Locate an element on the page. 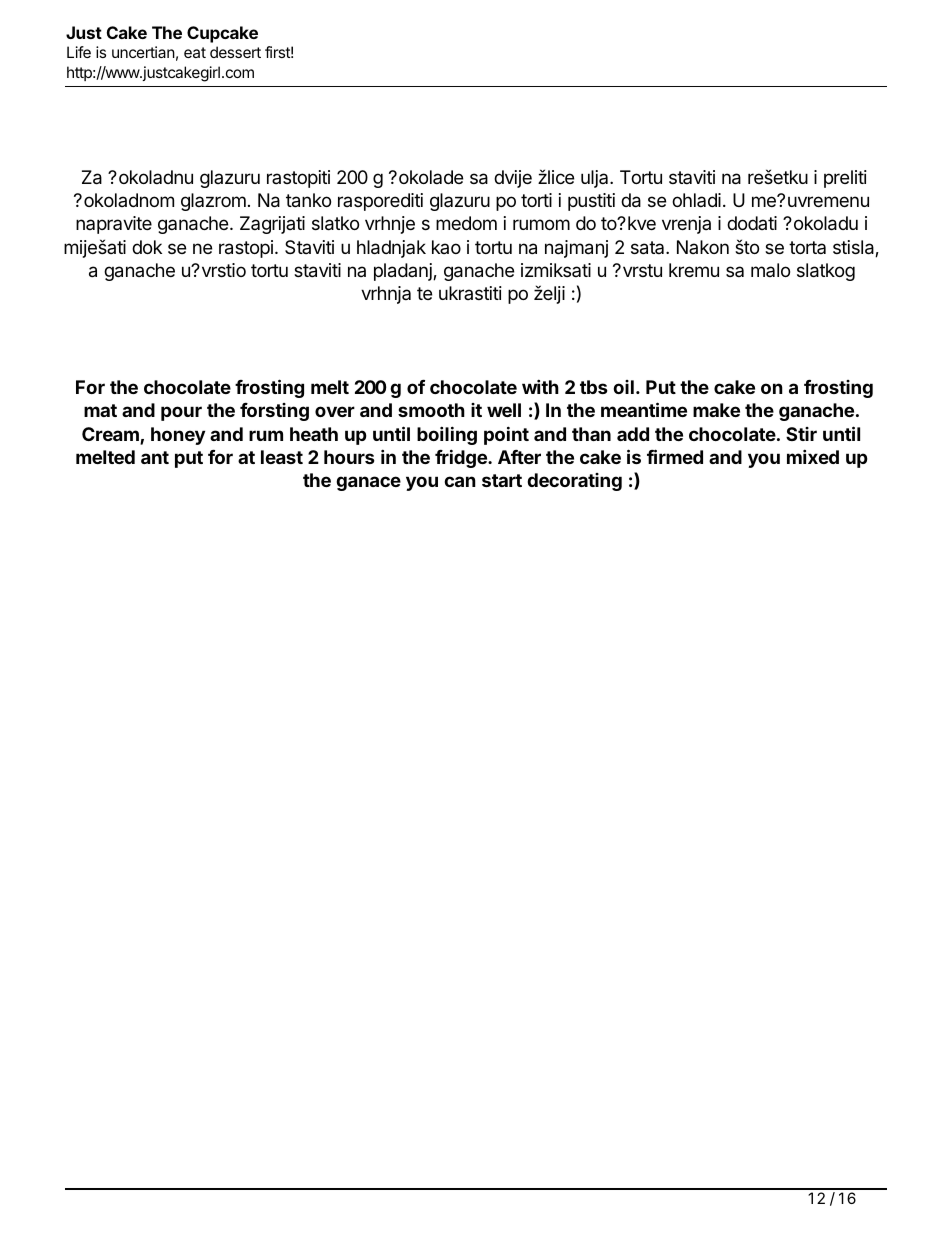  tbs is located at coordinates (594, 387).
